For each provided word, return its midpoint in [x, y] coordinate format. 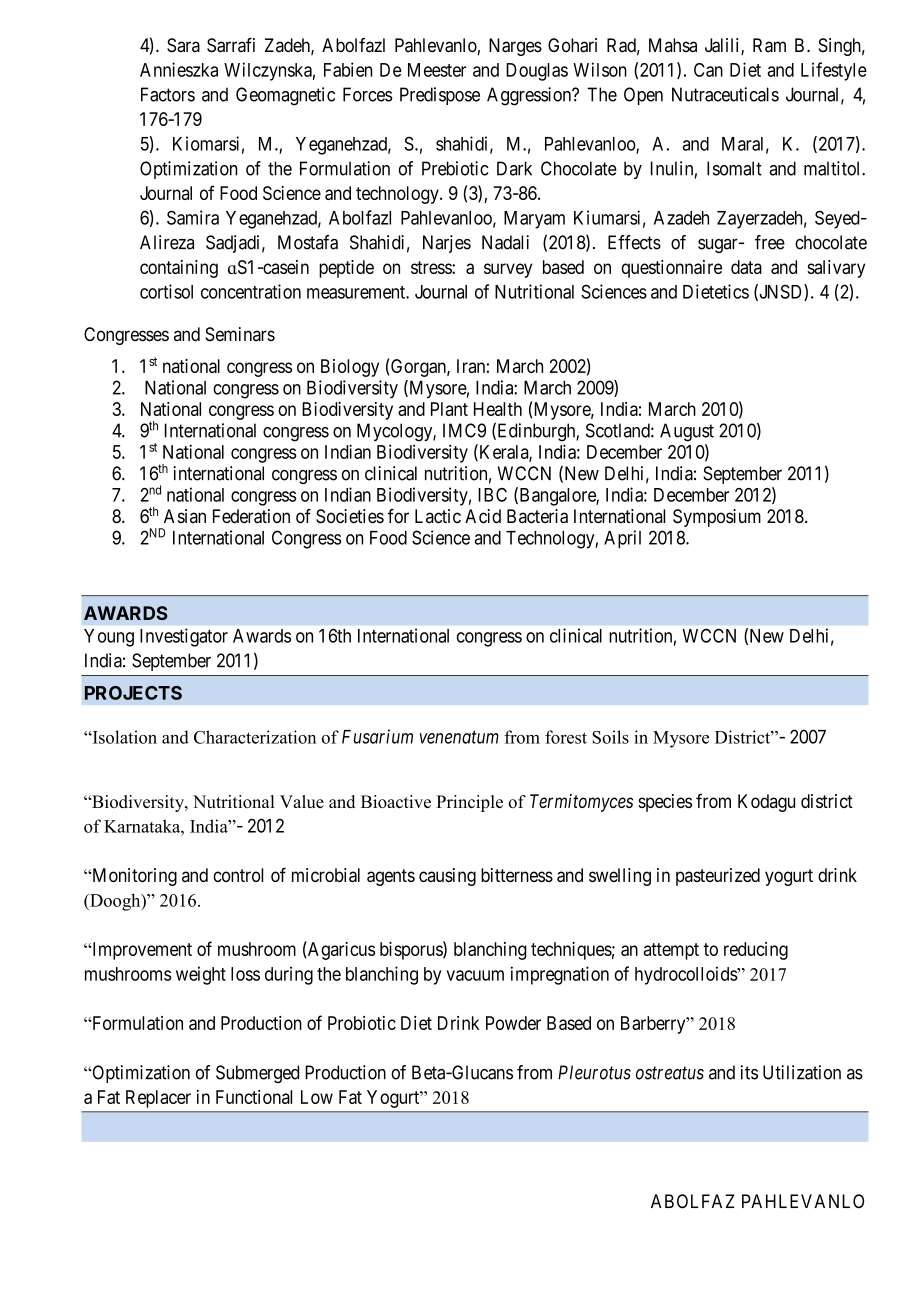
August [687, 432]
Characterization [255, 737]
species [665, 803]
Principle [469, 803]
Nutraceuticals [725, 94]
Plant [449, 409]
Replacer [158, 1099]
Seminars [240, 334]
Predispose [440, 96]
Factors [168, 94]
